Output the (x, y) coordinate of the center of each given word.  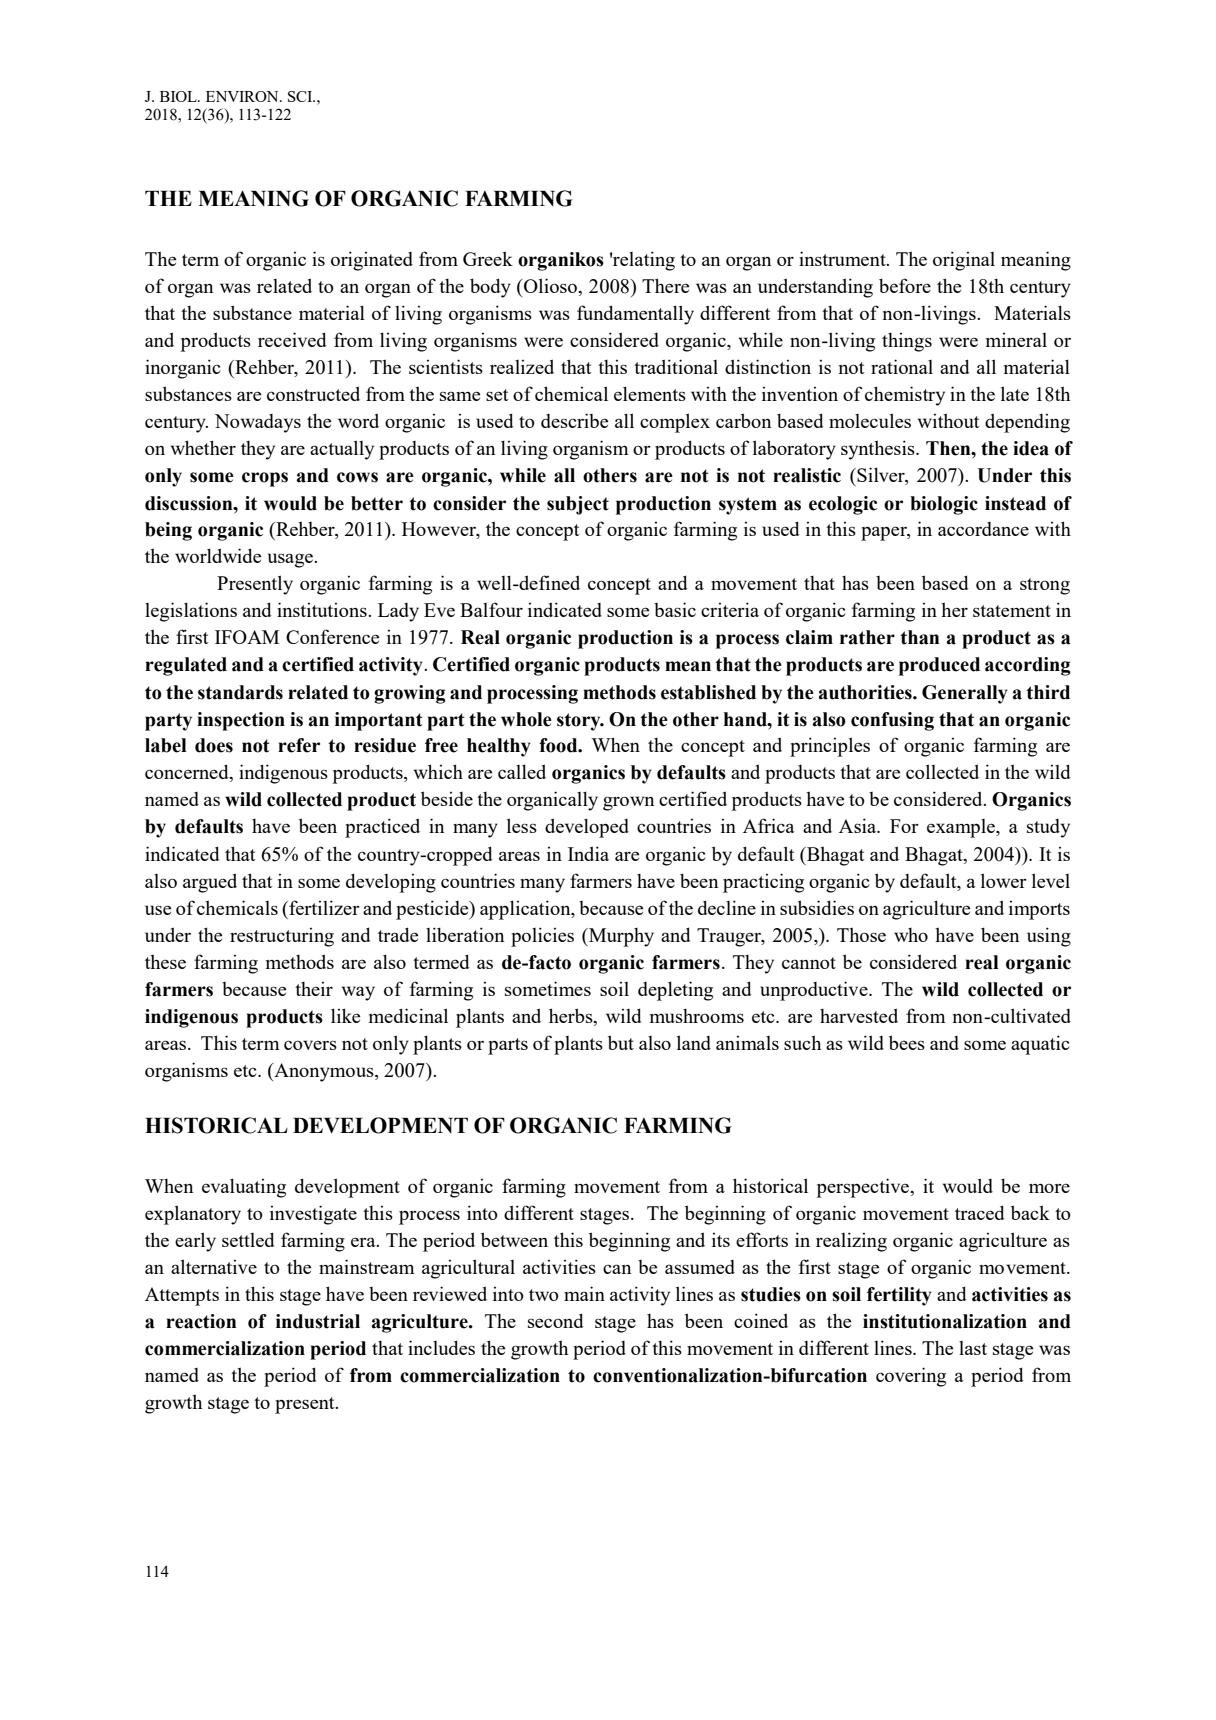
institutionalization (945, 1321)
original (964, 261)
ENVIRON (243, 96)
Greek (488, 258)
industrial (318, 1321)
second (556, 1320)
